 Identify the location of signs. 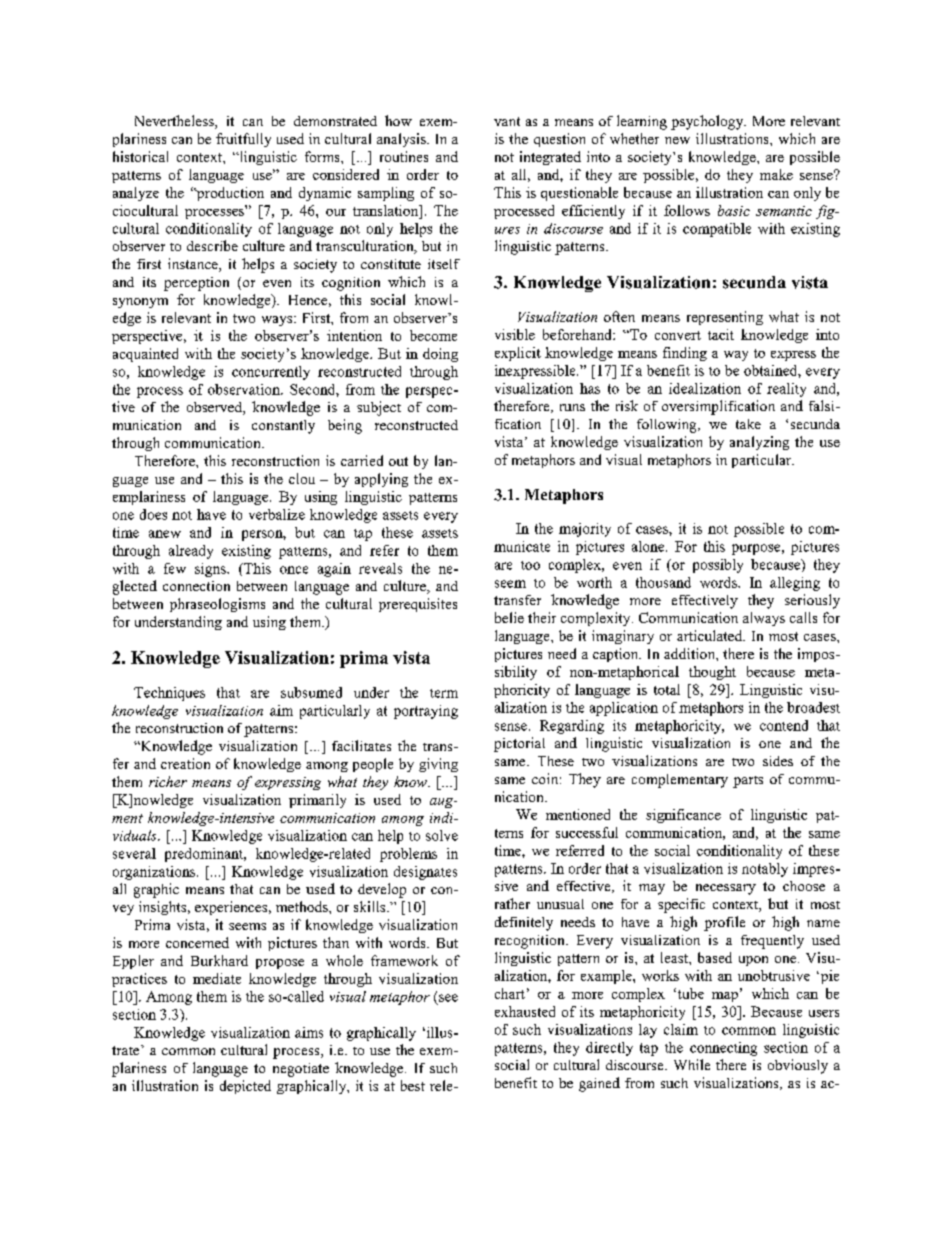
(211, 570).
